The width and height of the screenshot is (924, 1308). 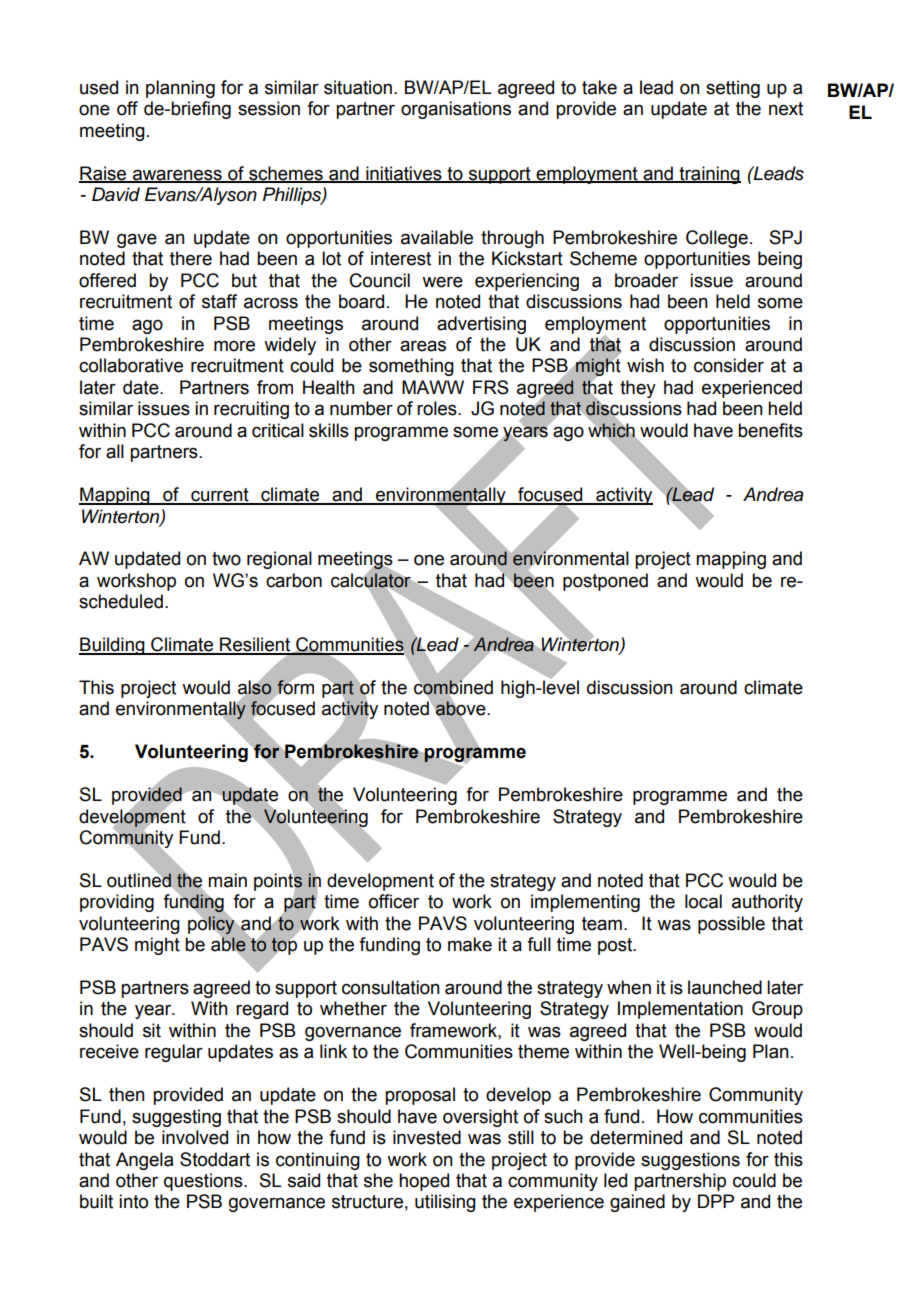 I want to click on organisations, so click(x=456, y=110).
